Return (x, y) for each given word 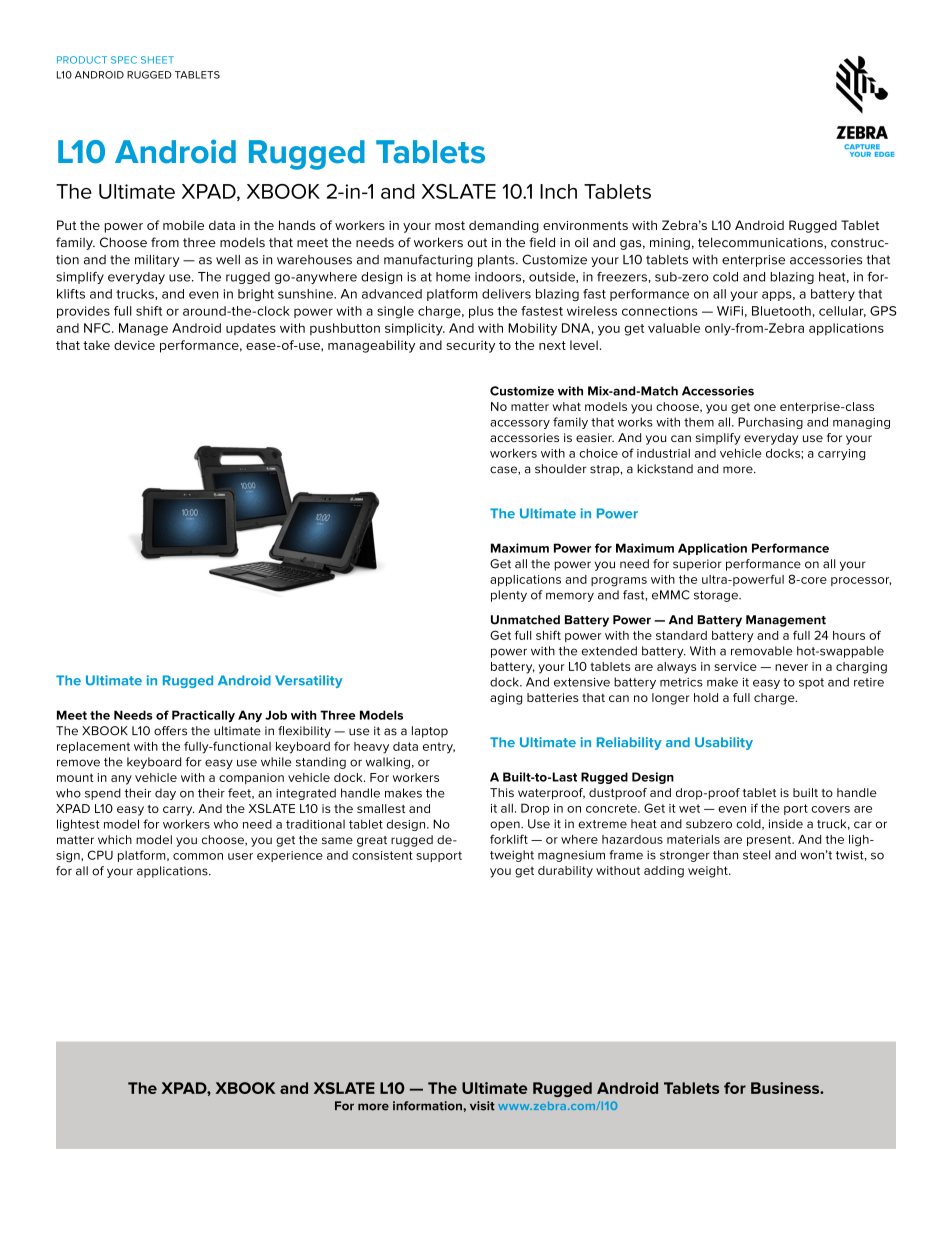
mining (670, 244)
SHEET (157, 60)
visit (482, 1106)
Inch (558, 191)
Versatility (309, 681)
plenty (509, 596)
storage (717, 596)
